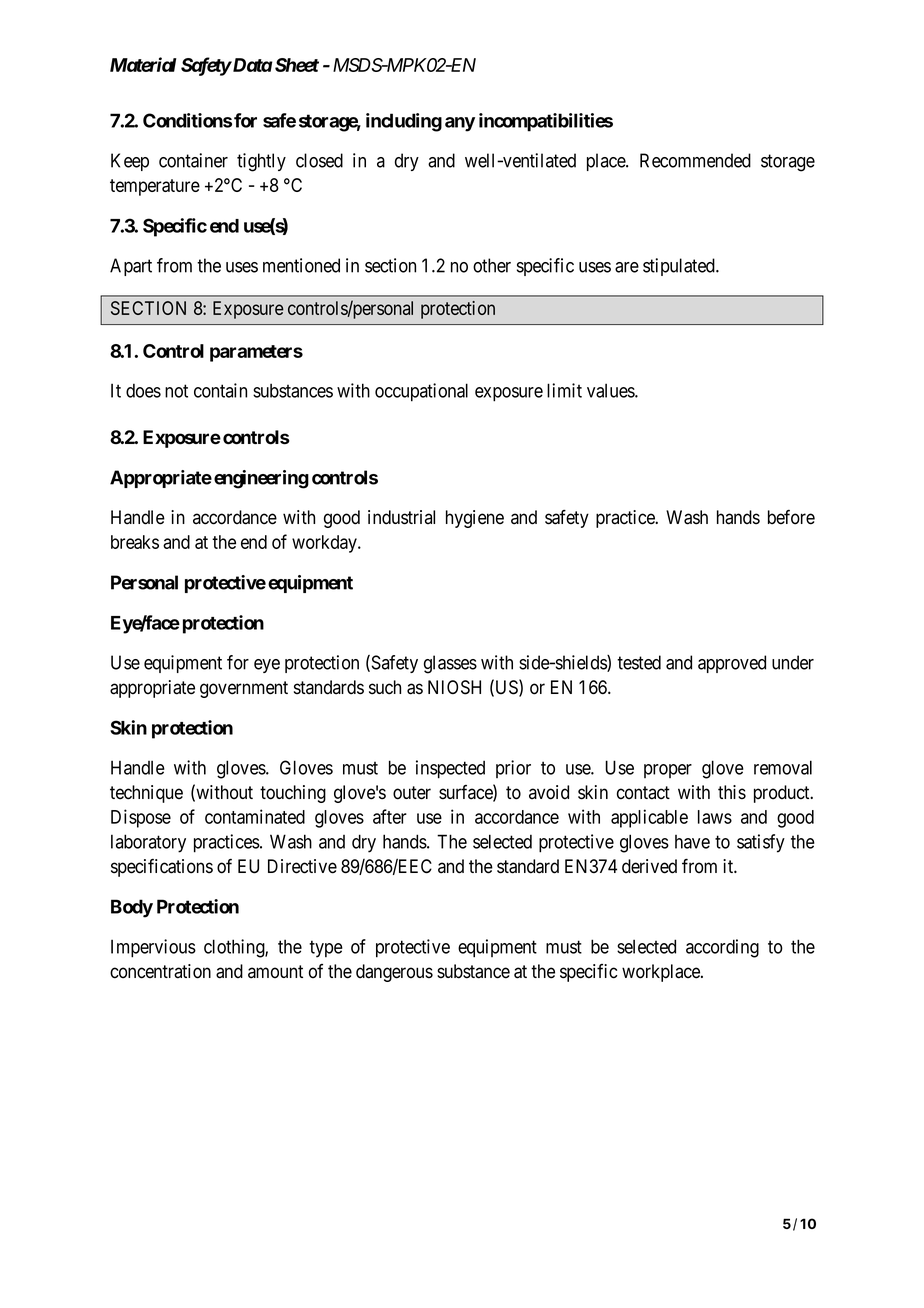 This screenshot has height=1308, width=924. I want to click on inspected, so click(450, 769).
